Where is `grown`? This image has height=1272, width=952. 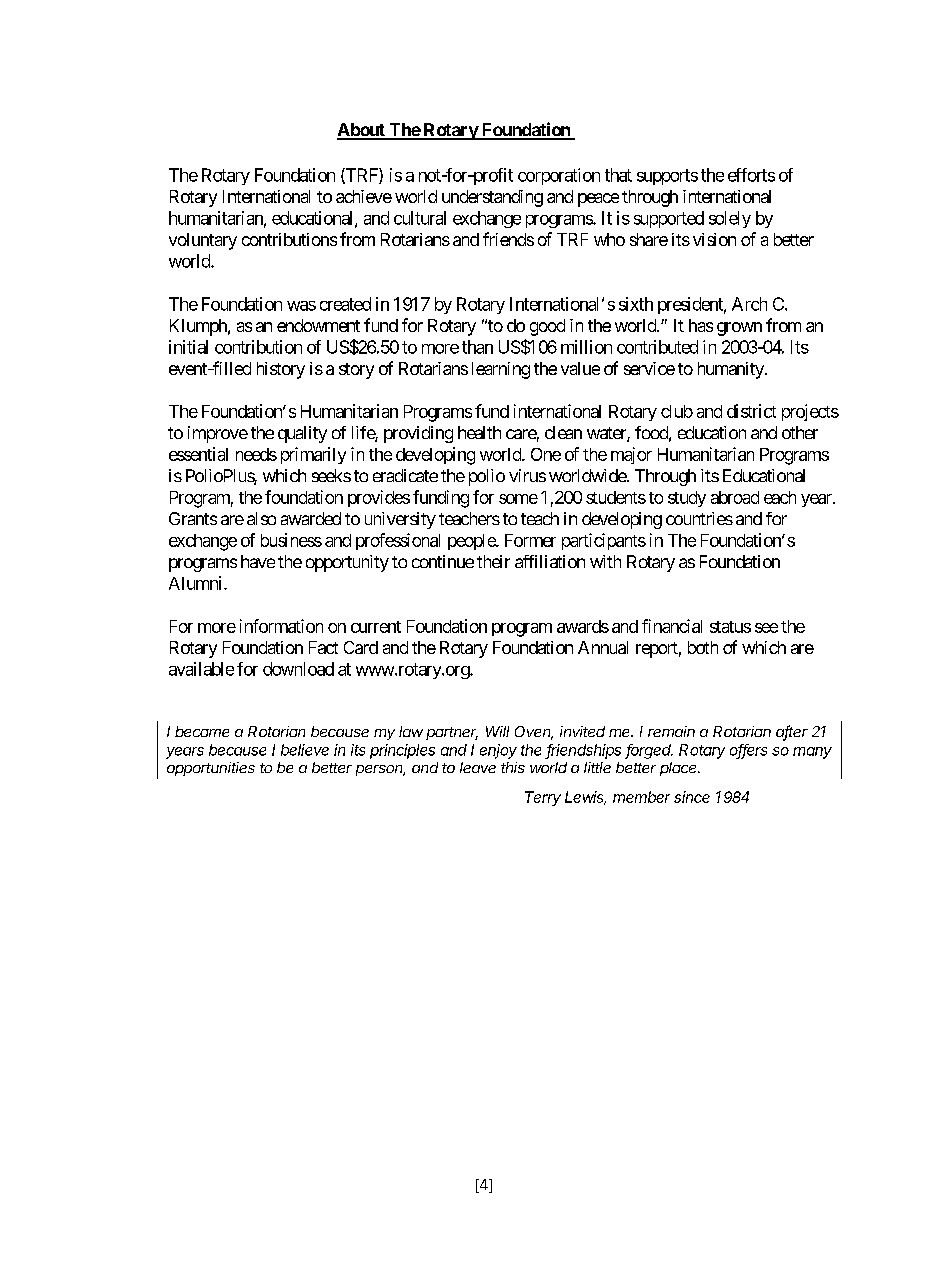
grown is located at coordinates (739, 329).
